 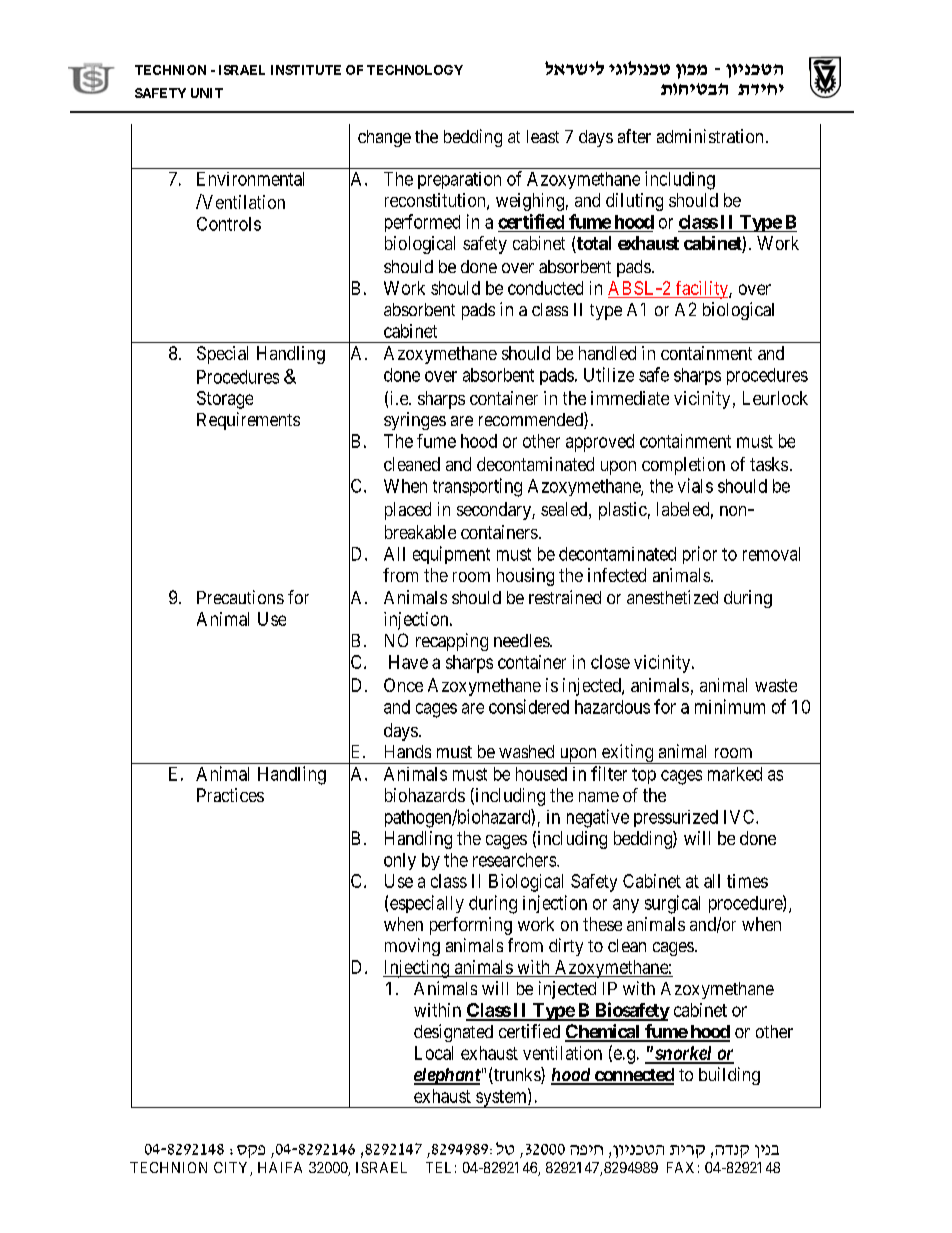 I want to click on least, so click(x=543, y=136).
